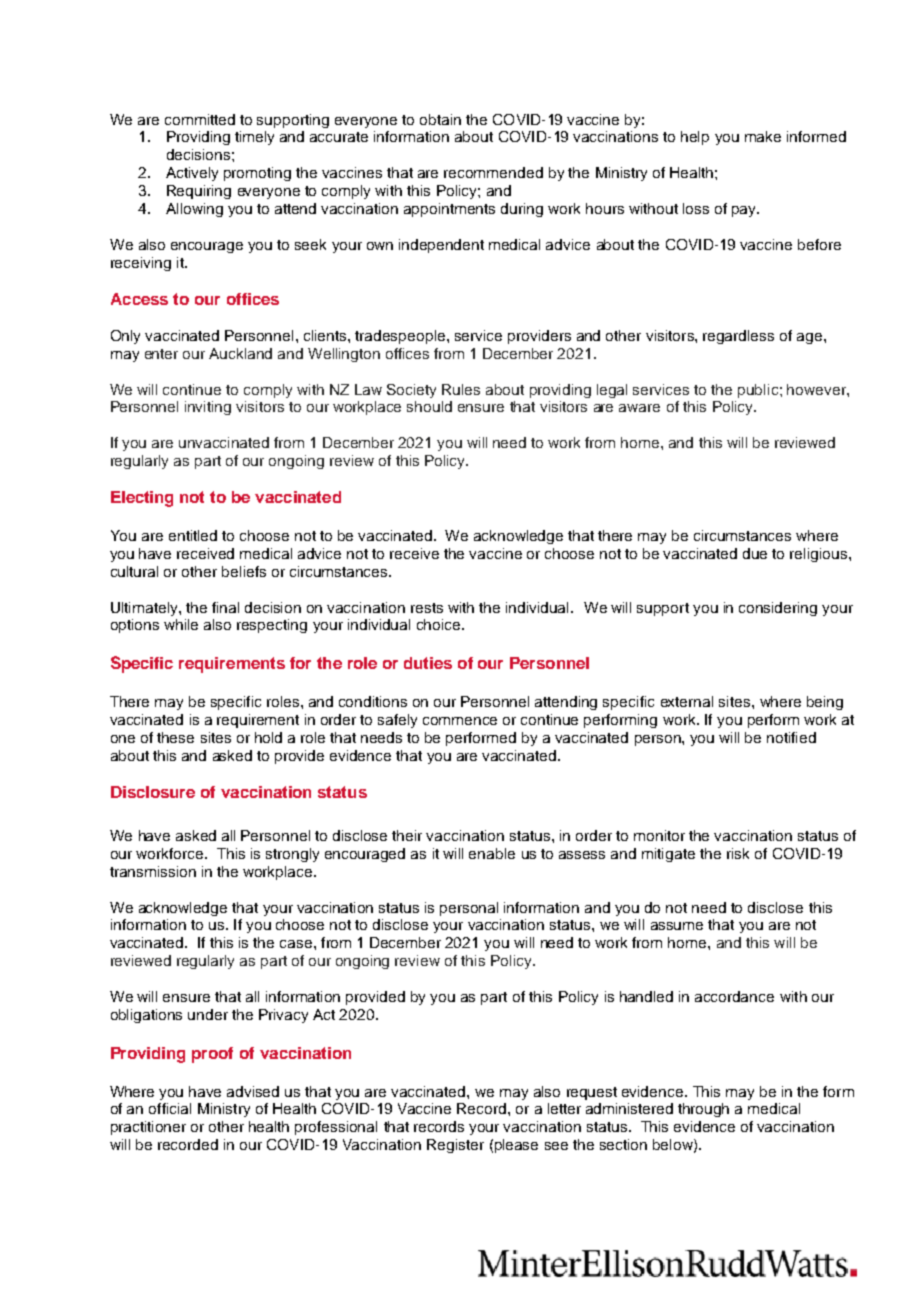 The image size is (924, 1308). What do you see at coordinates (455, 1146) in the page?
I see `Register` at bounding box center [455, 1146].
